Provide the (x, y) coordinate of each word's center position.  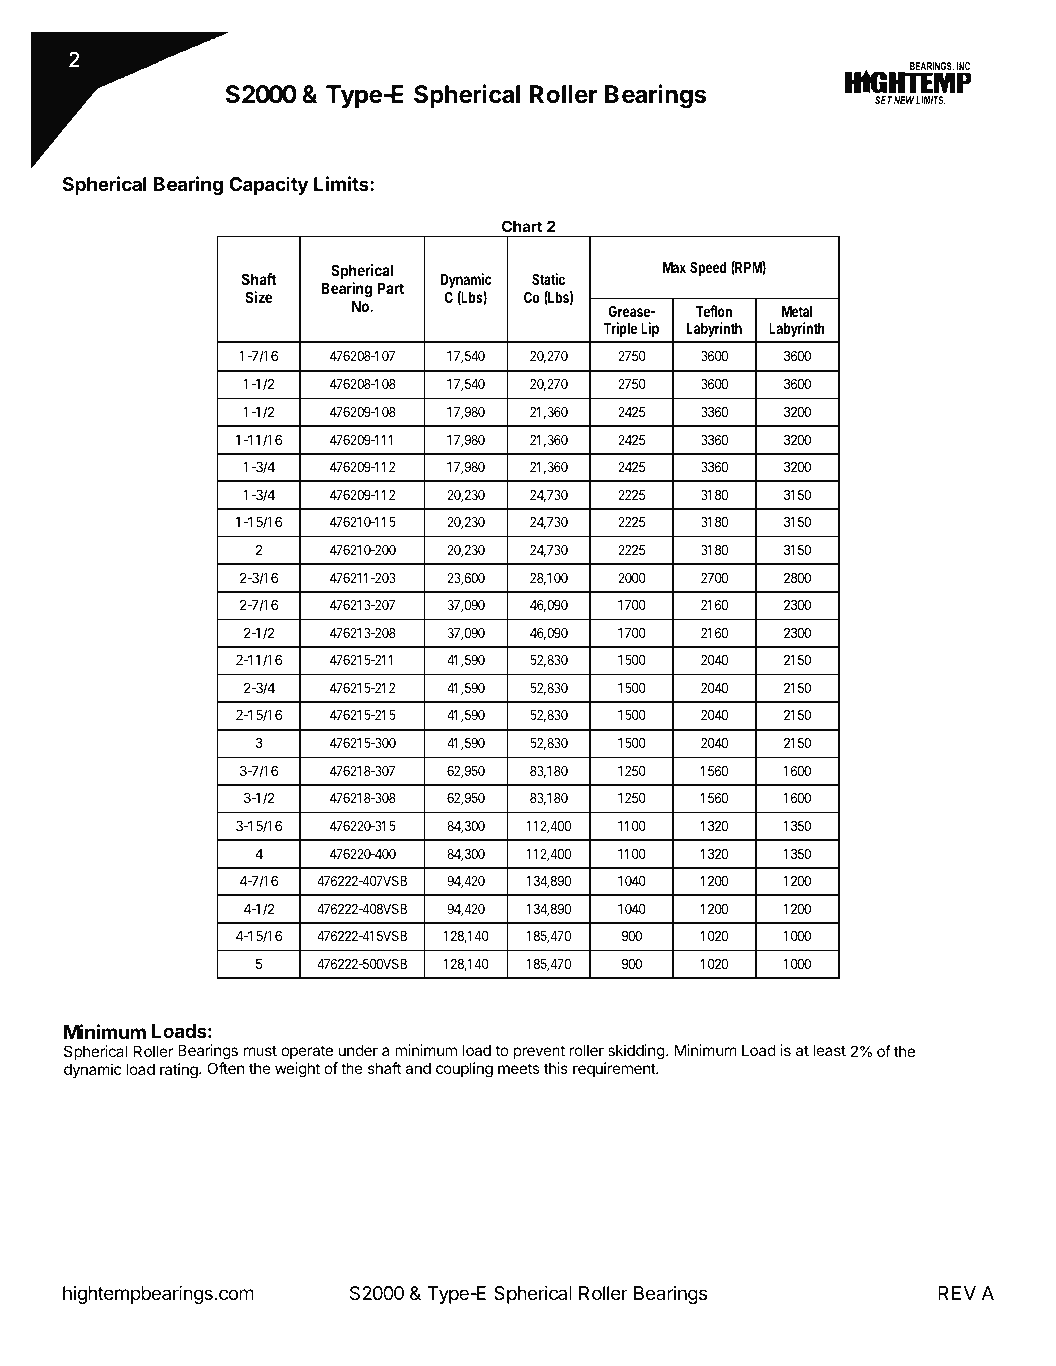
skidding (636, 1052)
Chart (522, 226)
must (260, 1050)
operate (307, 1054)
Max (674, 267)
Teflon (714, 311)
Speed (708, 268)
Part (390, 288)
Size (259, 297)
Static (548, 279)
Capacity (268, 185)
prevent (539, 1054)
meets (518, 1068)
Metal (797, 311)
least (829, 1050)
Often (226, 1068)
